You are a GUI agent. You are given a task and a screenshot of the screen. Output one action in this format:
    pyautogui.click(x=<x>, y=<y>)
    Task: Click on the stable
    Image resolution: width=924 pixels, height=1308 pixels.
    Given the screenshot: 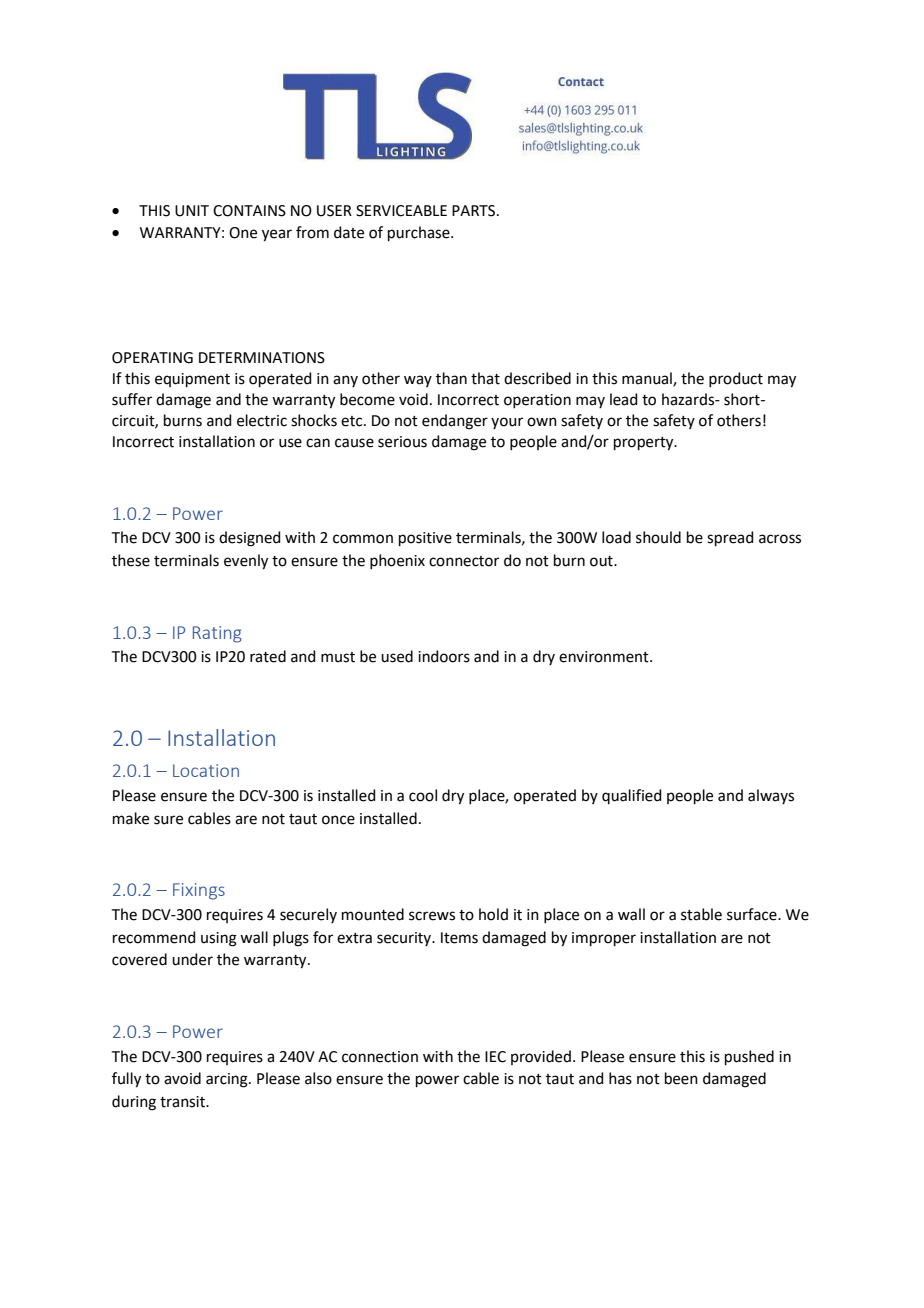 What is the action you would take?
    pyautogui.click(x=701, y=914)
